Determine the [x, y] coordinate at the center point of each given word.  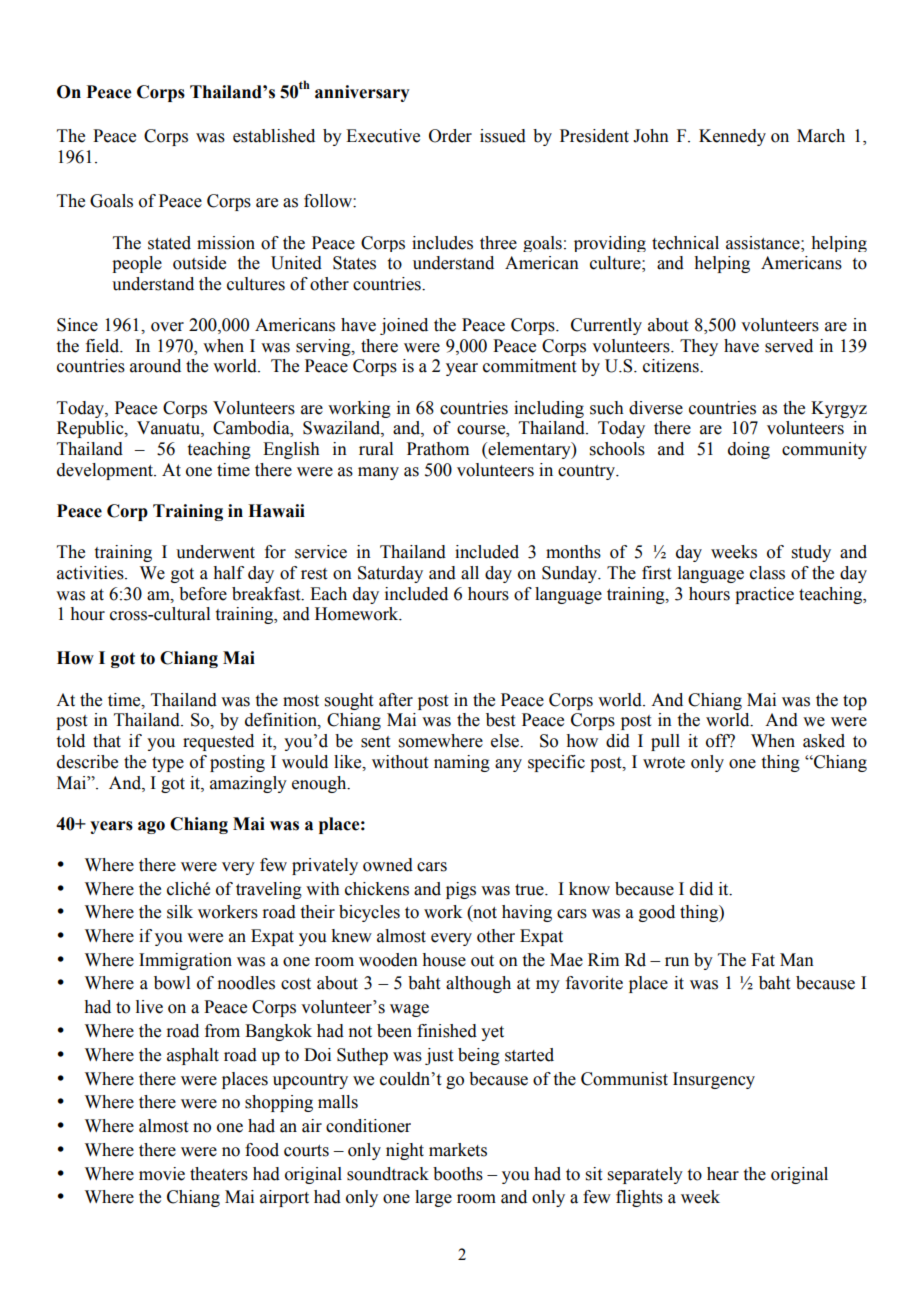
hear [723, 1174]
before [203, 594]
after [396, 700]
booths [458, 1174]
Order [450, 136]
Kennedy [732, 137]
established [274, 136]
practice [764, 595]
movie [162, 1174]
